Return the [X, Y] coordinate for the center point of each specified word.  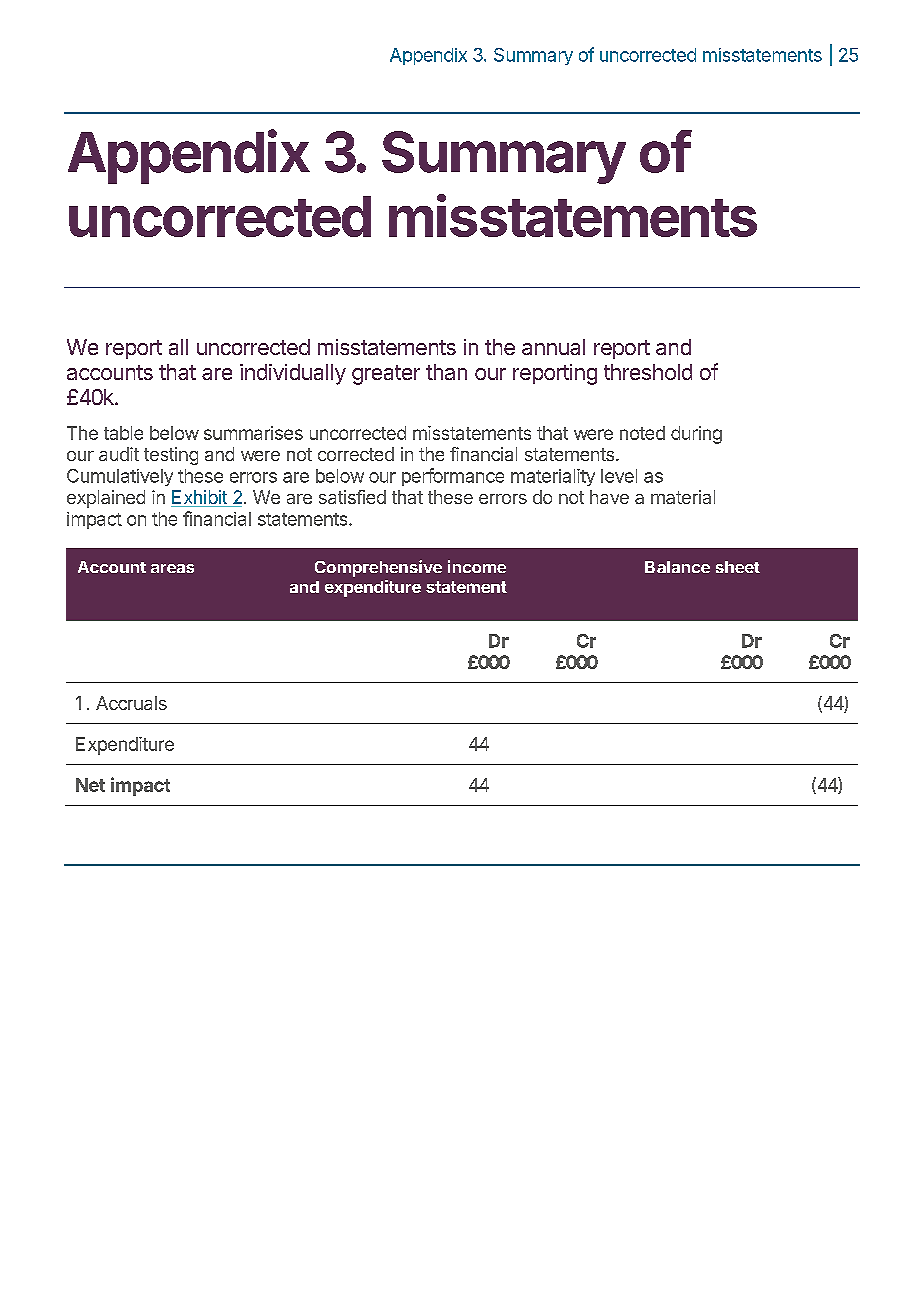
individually [293, 374]
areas [172, 568]
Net [90, 785]
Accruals [131, 703]
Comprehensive [378, 568]
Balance [677, 567]
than [446, 372]
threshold [648, 372]
